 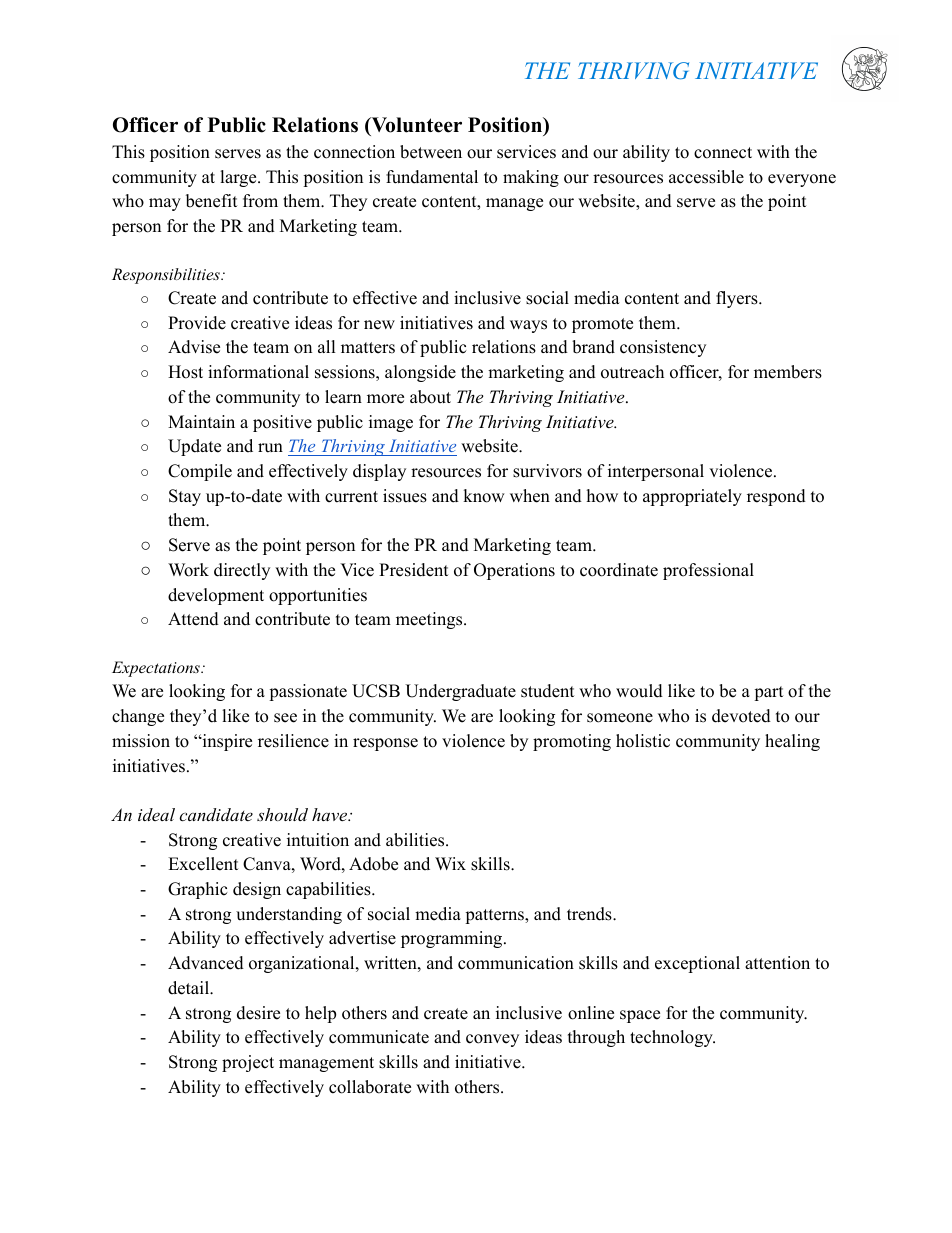 What do you see at coordinates (226, 742) in the image?
I see `inspire` at bounding box center [226, 742].
